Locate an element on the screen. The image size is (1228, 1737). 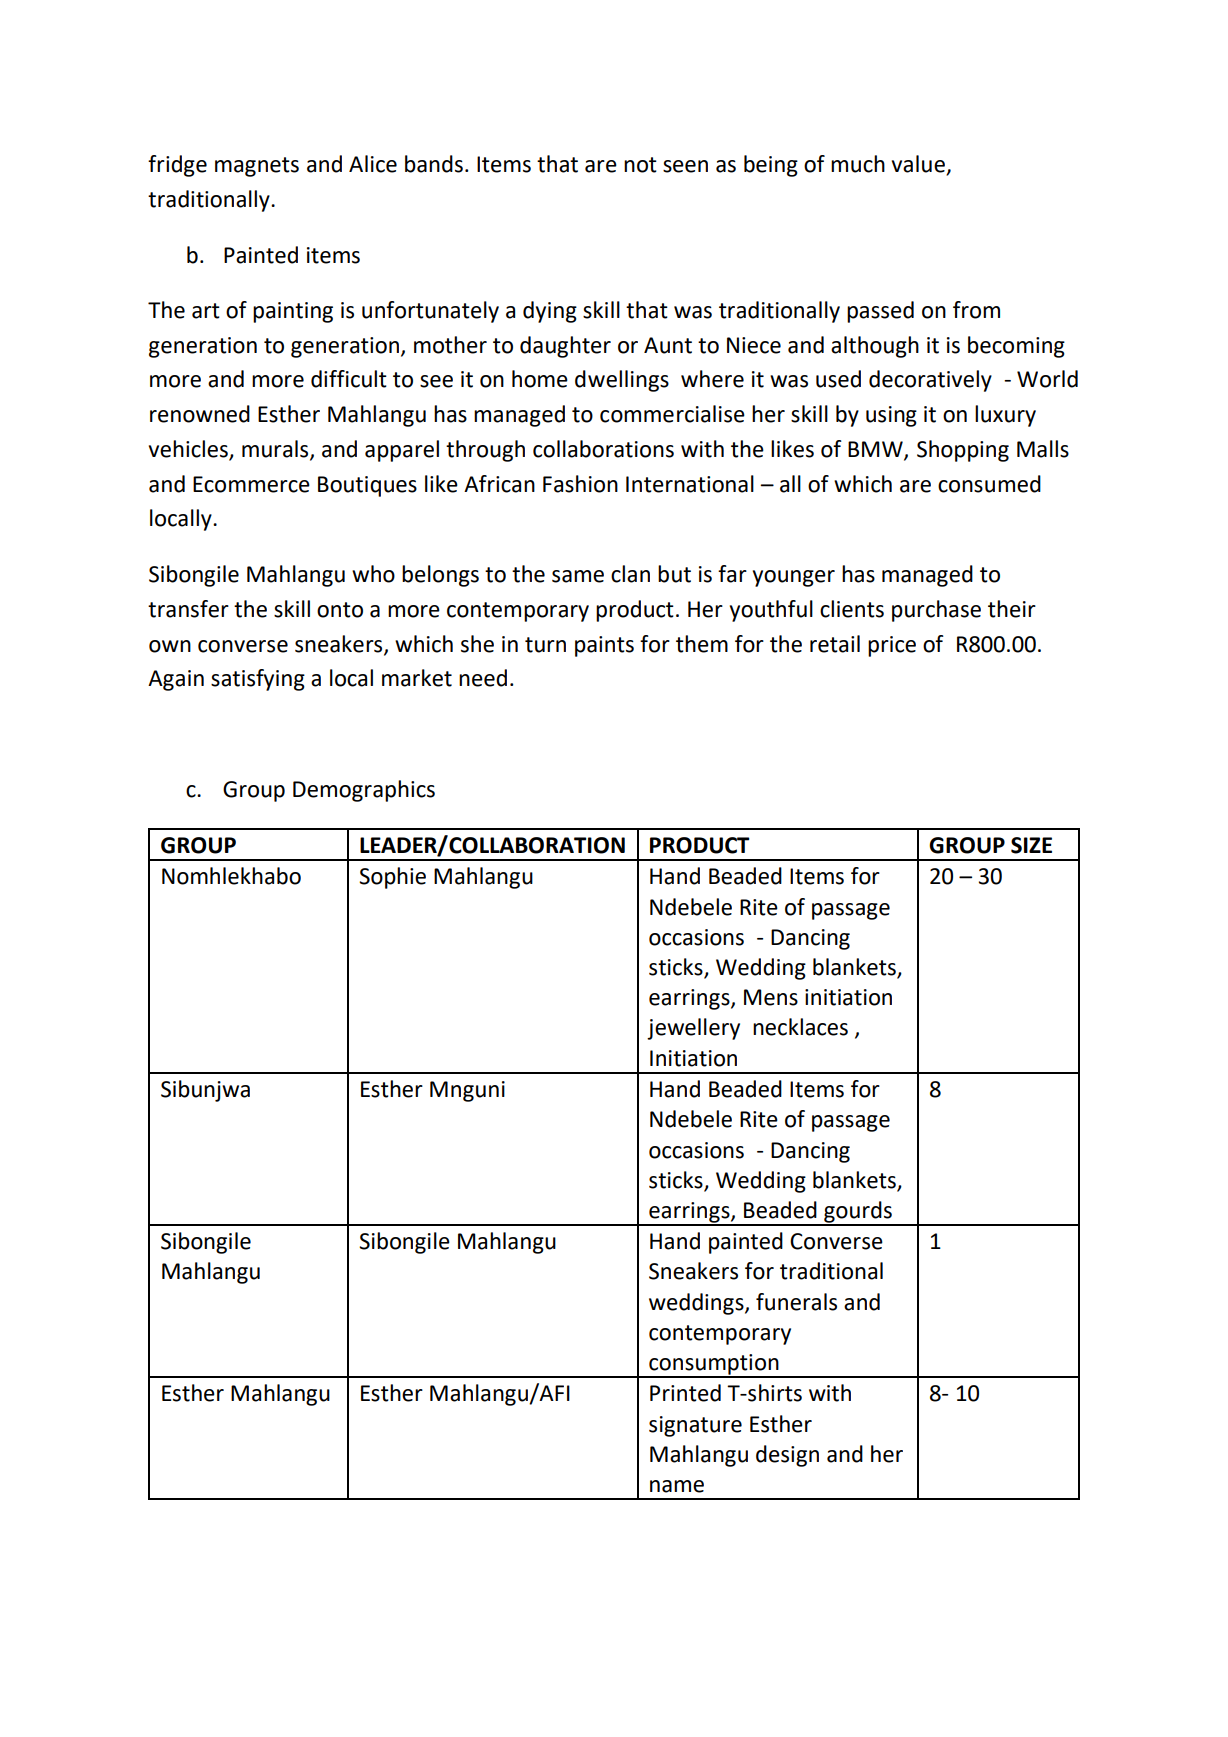
gourds is located at coordinates (858, 1213).
